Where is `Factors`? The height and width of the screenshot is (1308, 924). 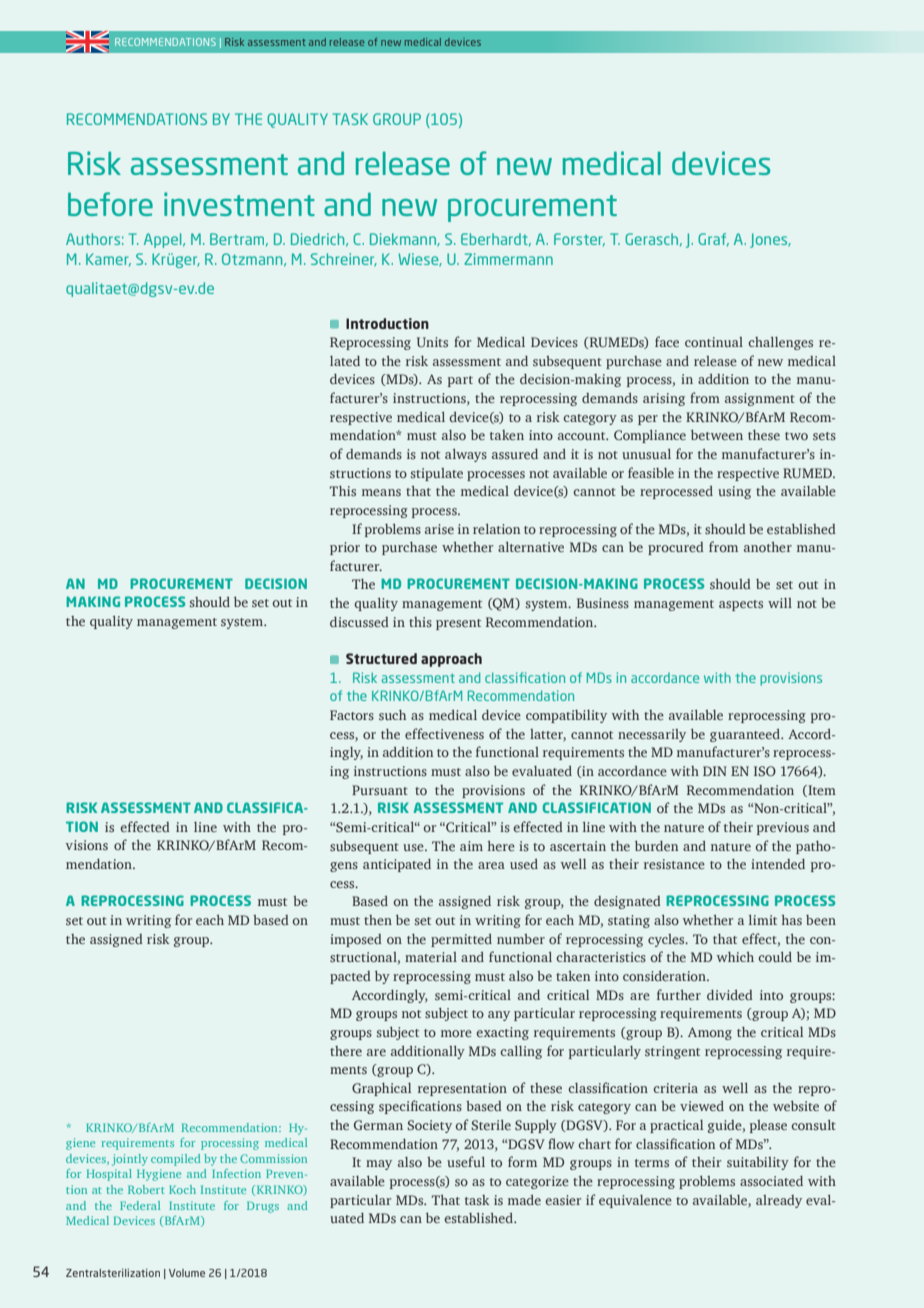 Factors is located at coordinates (352, 715).
